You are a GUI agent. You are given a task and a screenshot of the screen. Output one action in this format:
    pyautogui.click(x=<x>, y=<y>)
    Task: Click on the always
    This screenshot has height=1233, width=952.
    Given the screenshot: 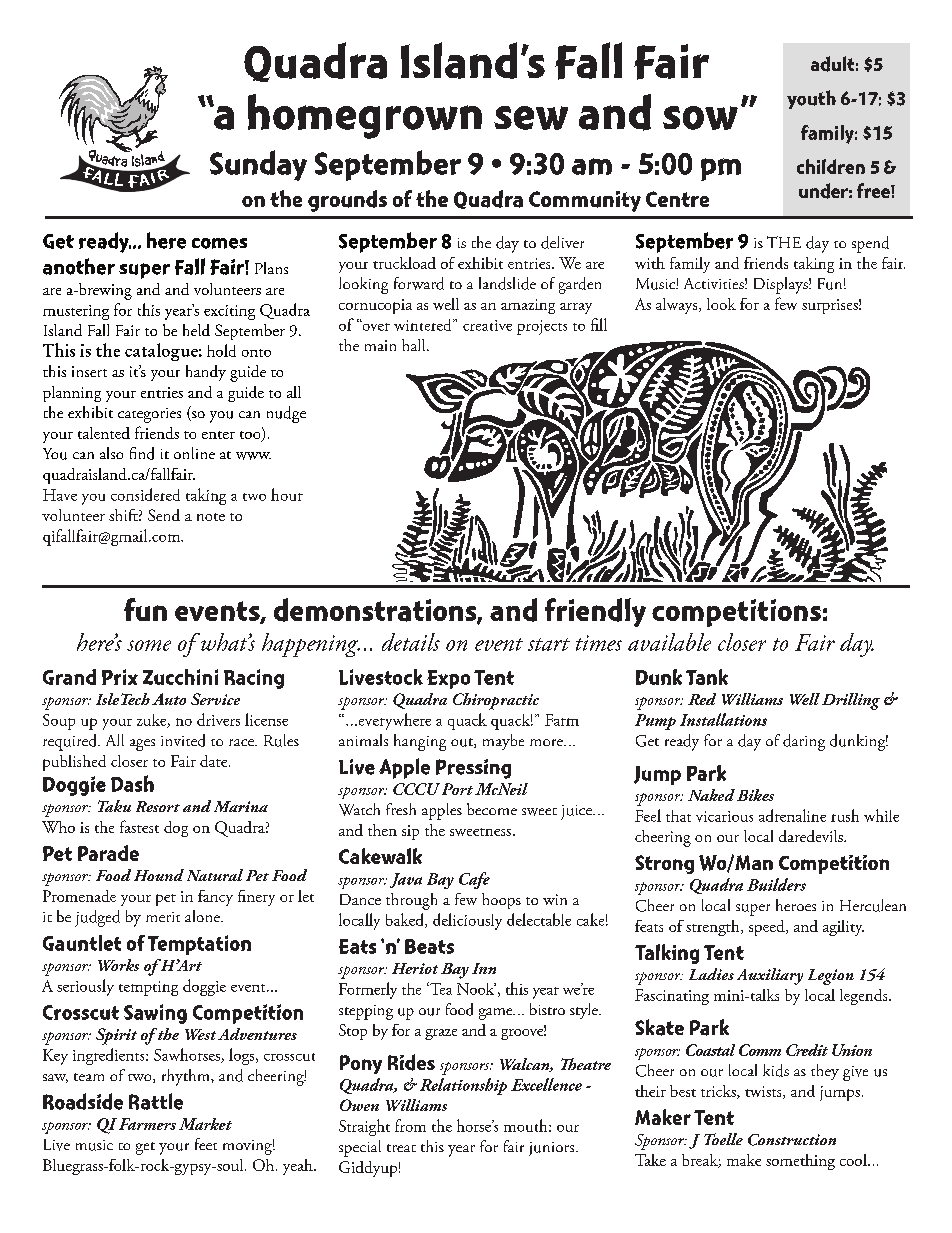 What is the action you would take?
    pyautogui.click(x=678, y=306)
